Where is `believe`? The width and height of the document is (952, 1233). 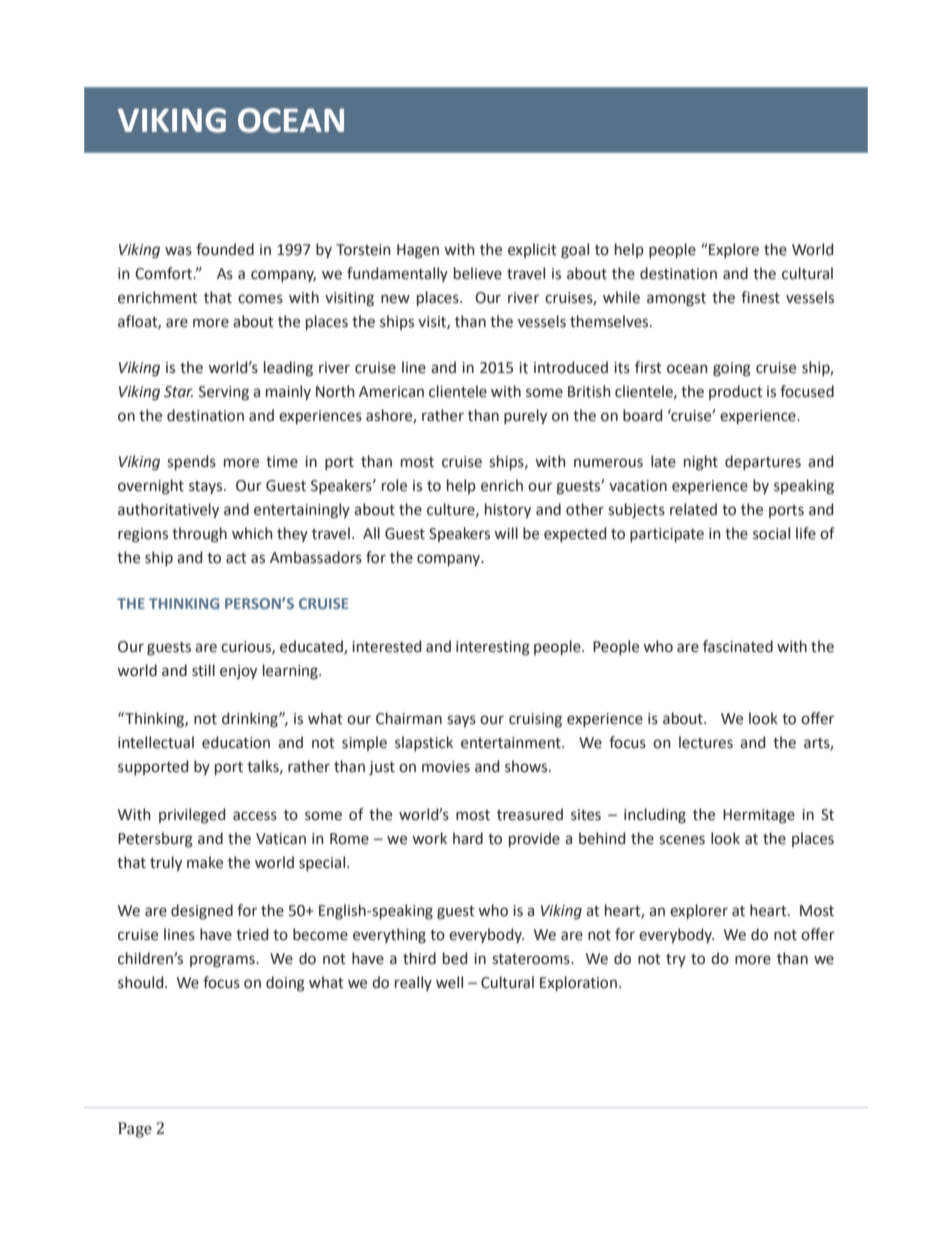
believe is located at coordinates (478, 273).
